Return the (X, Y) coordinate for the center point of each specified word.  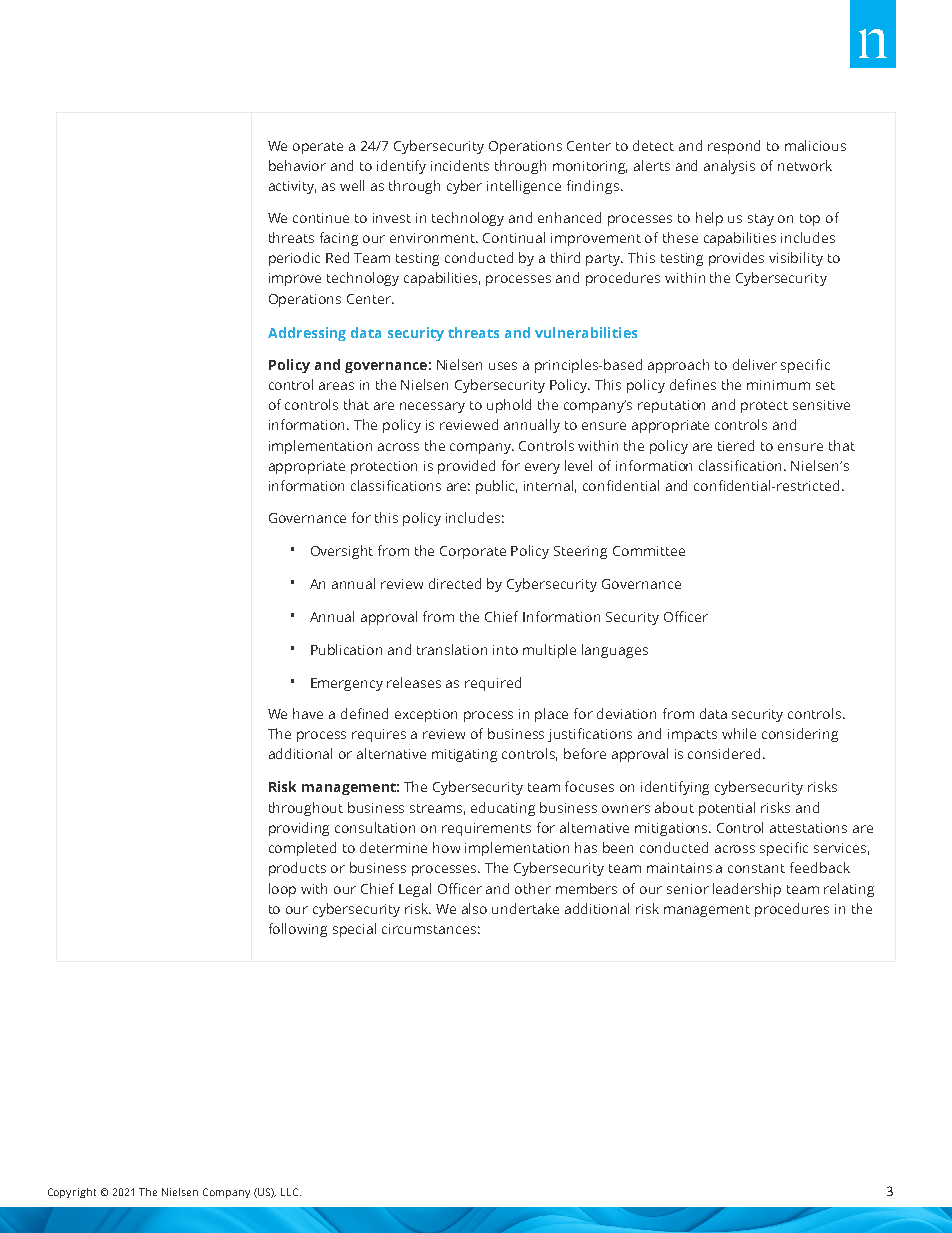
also (474, 908)
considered (724, 753)
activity (292, 187)
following (298, 930)
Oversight (342, 552)
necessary (432, 407)
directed (455, 583)
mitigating (464, 755)
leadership (747, 890)
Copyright (72, 1193)
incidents (460, 165)
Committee (649, 551)
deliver (755, 364)
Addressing (307, 334)
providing (299, 829)
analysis (729, 167)
